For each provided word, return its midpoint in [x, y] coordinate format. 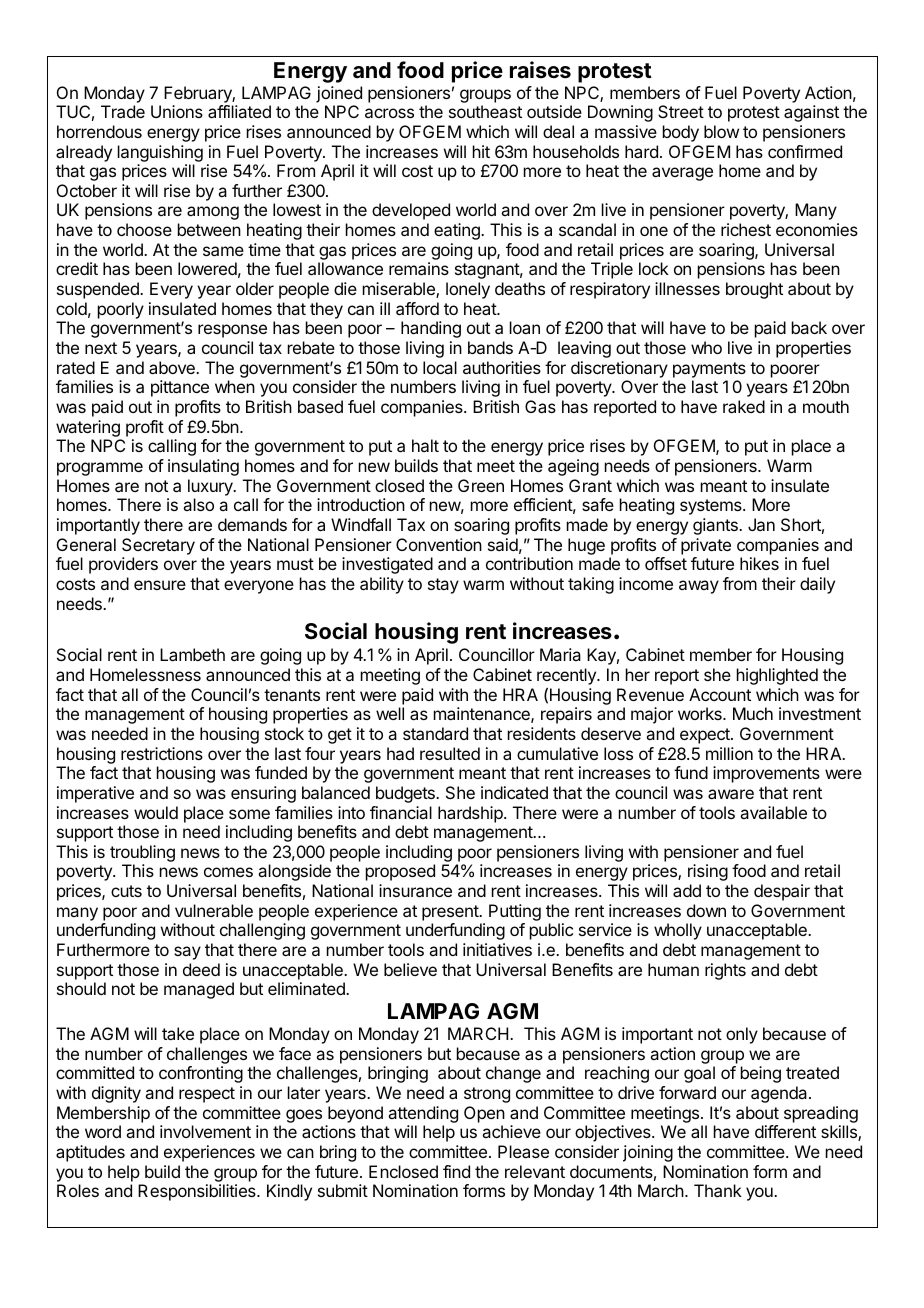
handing [431, 329]
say [187, 953]
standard [435, 733]
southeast [485, 111]
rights [725, 971]
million [729, 753]
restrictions [162, 753]
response [232, 331]
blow [721, 131]
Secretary [158, 546]
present [451, 913]
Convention [439, 544]
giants [716, 526]
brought [754, 290]
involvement [205, 1131]
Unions [177, 111]
